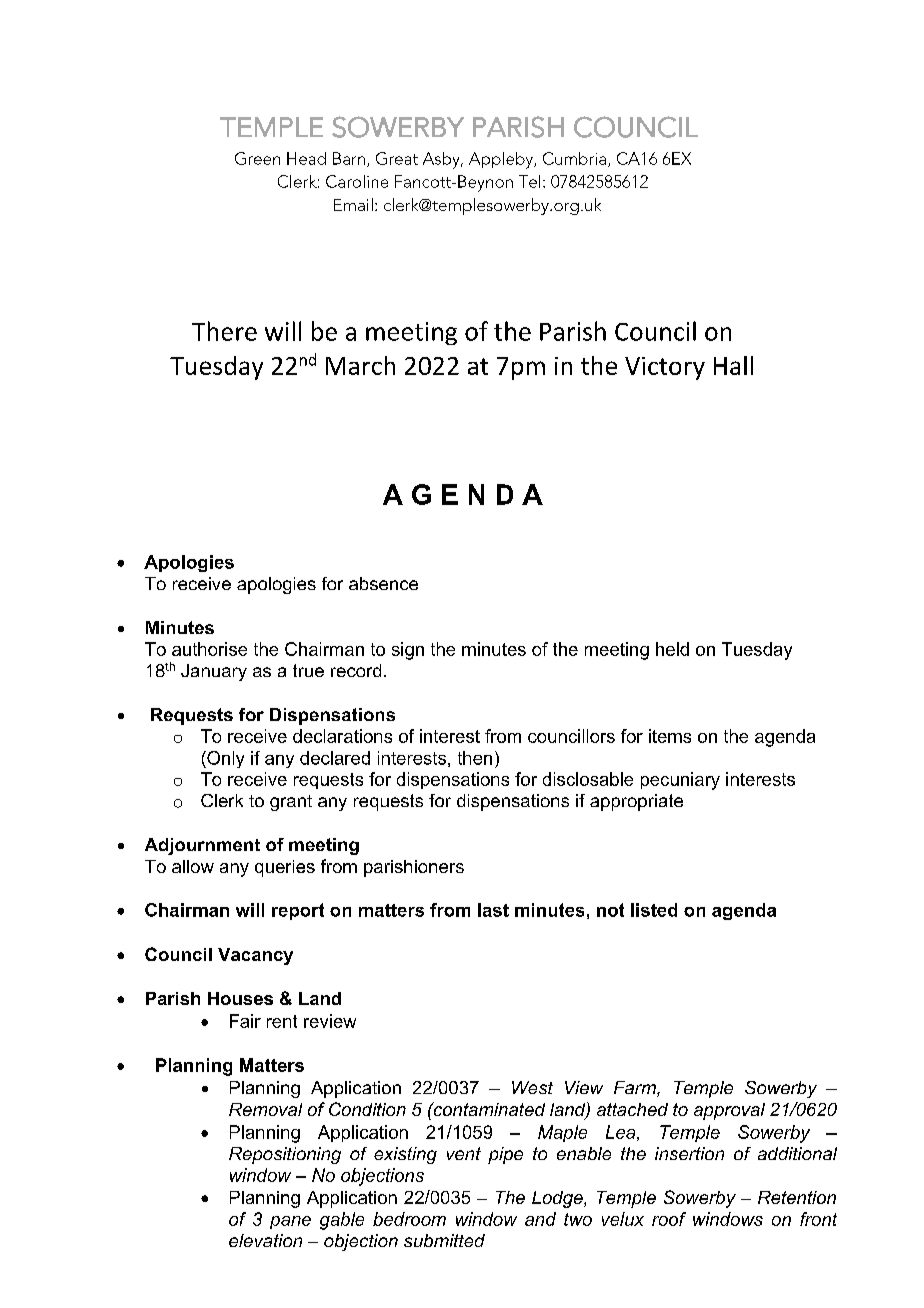 The image size is (924, 1308). I want to click on March, so click(360, 365).
